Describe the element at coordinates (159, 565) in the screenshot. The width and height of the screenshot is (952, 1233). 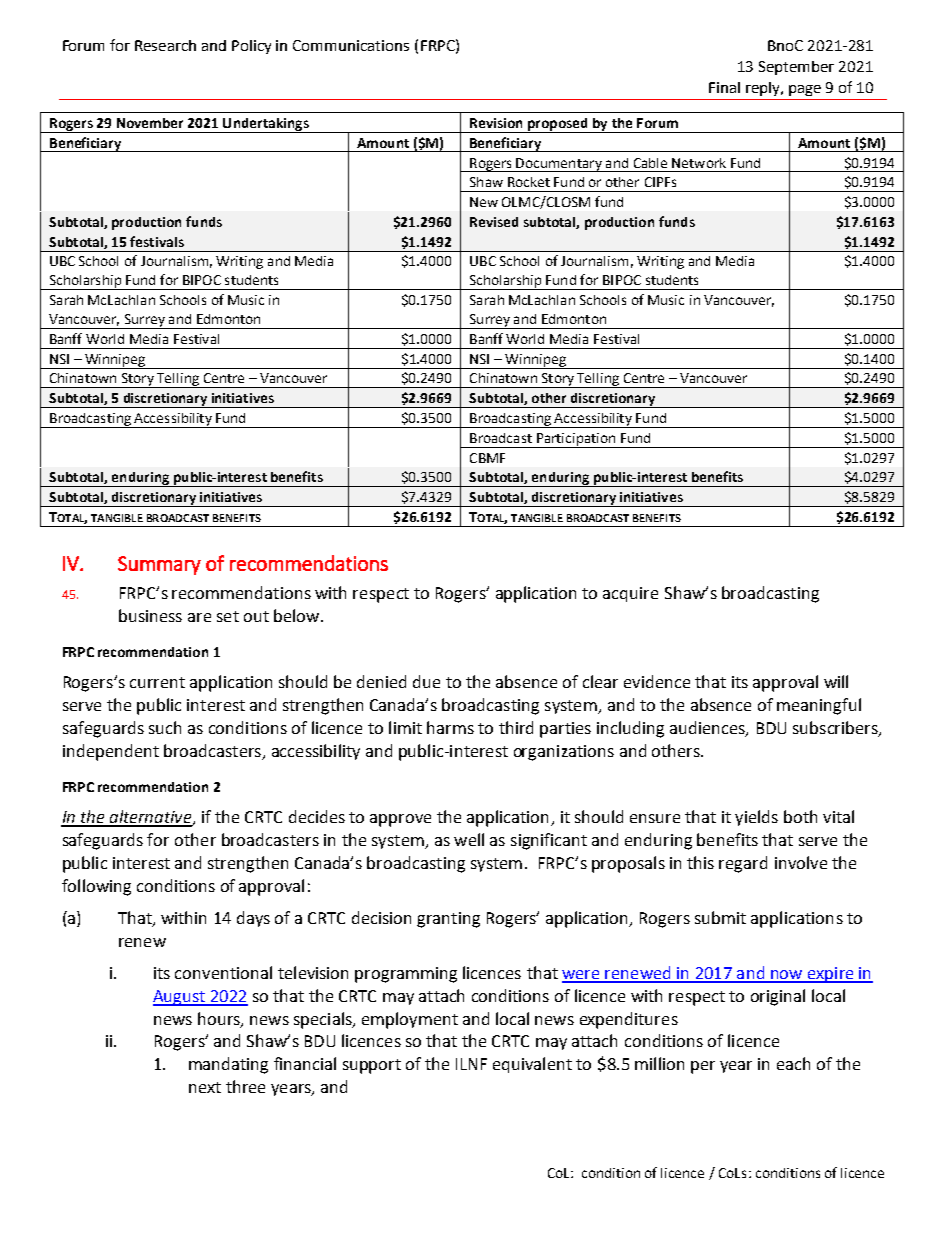
I see `Summary` at that location.
